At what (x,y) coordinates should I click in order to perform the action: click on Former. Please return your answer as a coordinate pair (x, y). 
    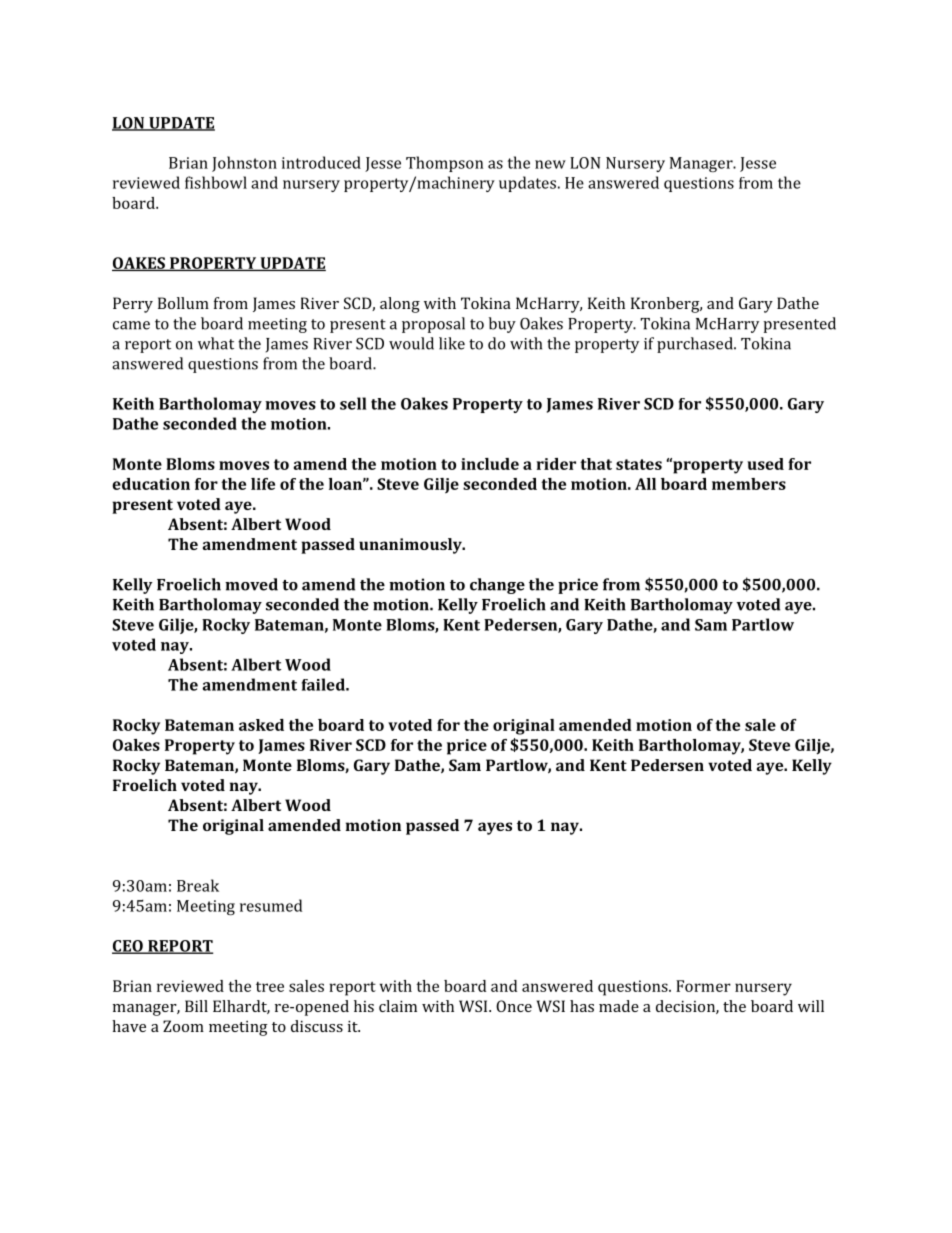
    Looking at the image, I should click on (703, 986).
